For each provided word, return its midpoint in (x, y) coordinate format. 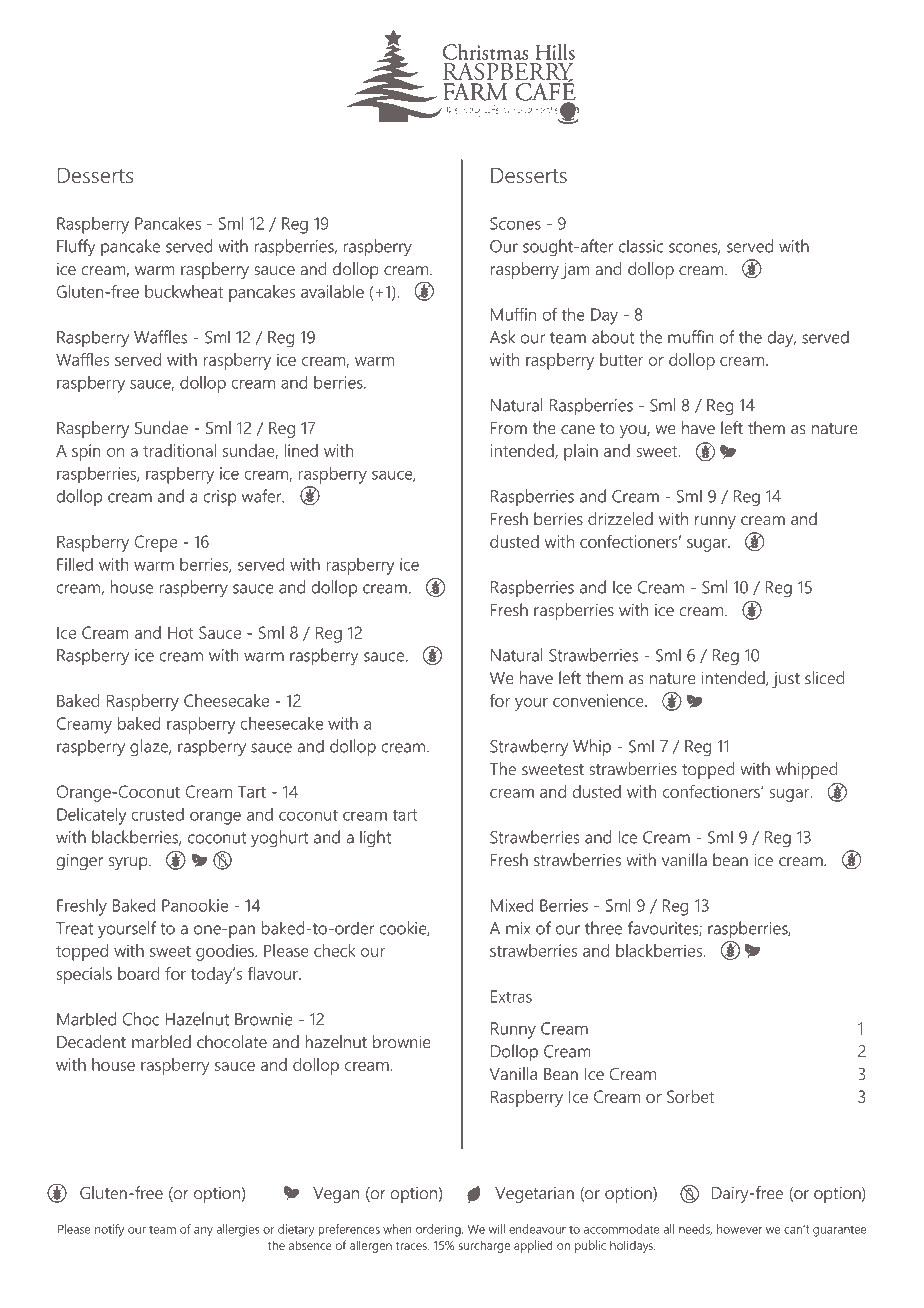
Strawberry (529, 748)
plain (581, 452)
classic (641, 246)
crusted (157, 814)
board (139, 973)
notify (109, 1230)
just (786, 680)
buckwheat (184, 291)
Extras (511, 996)
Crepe (156, 543)
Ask (502, 337)
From (509, 428)
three (603, 928)
